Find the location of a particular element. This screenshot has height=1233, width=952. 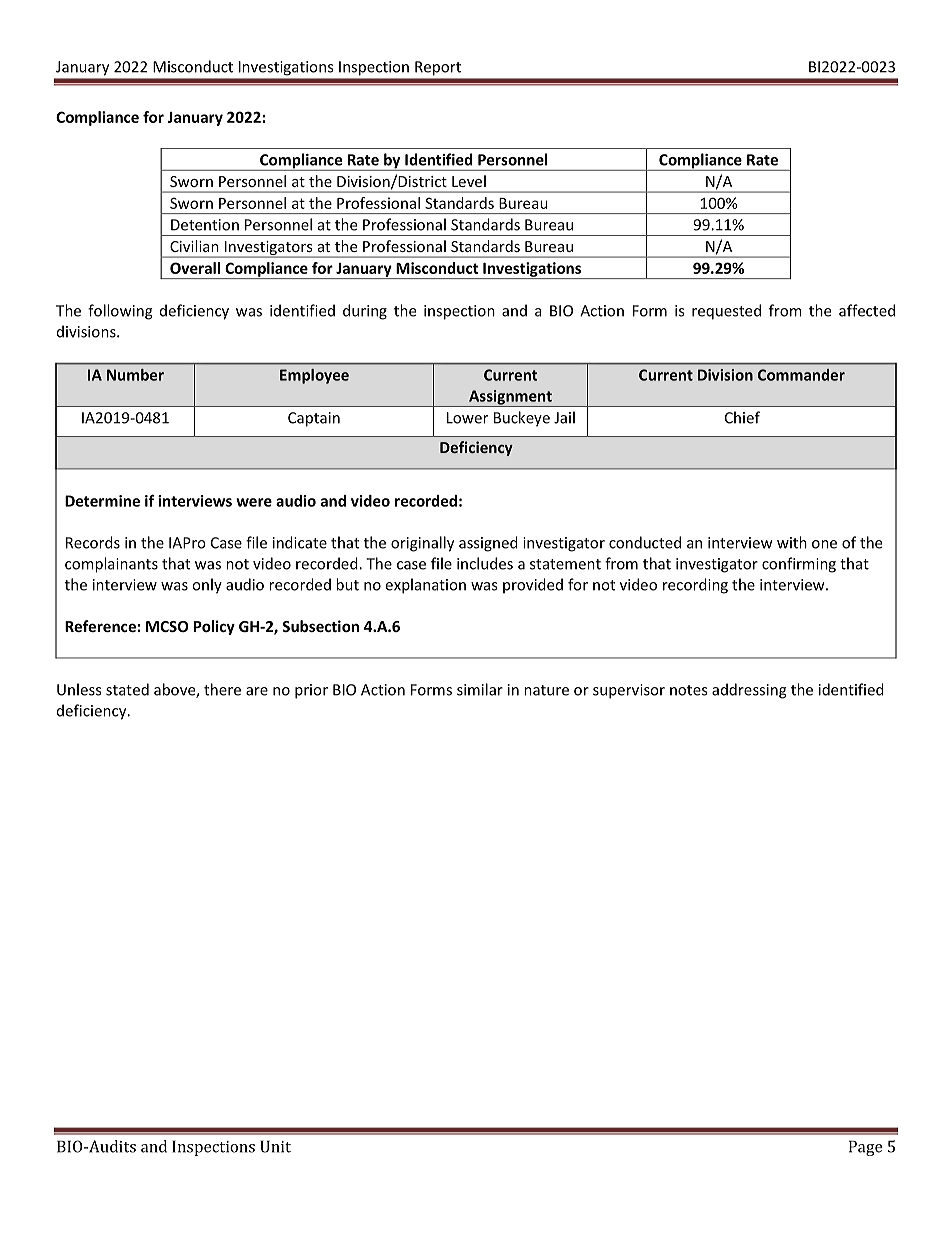

Commander is located at coordinates (801, 375).
